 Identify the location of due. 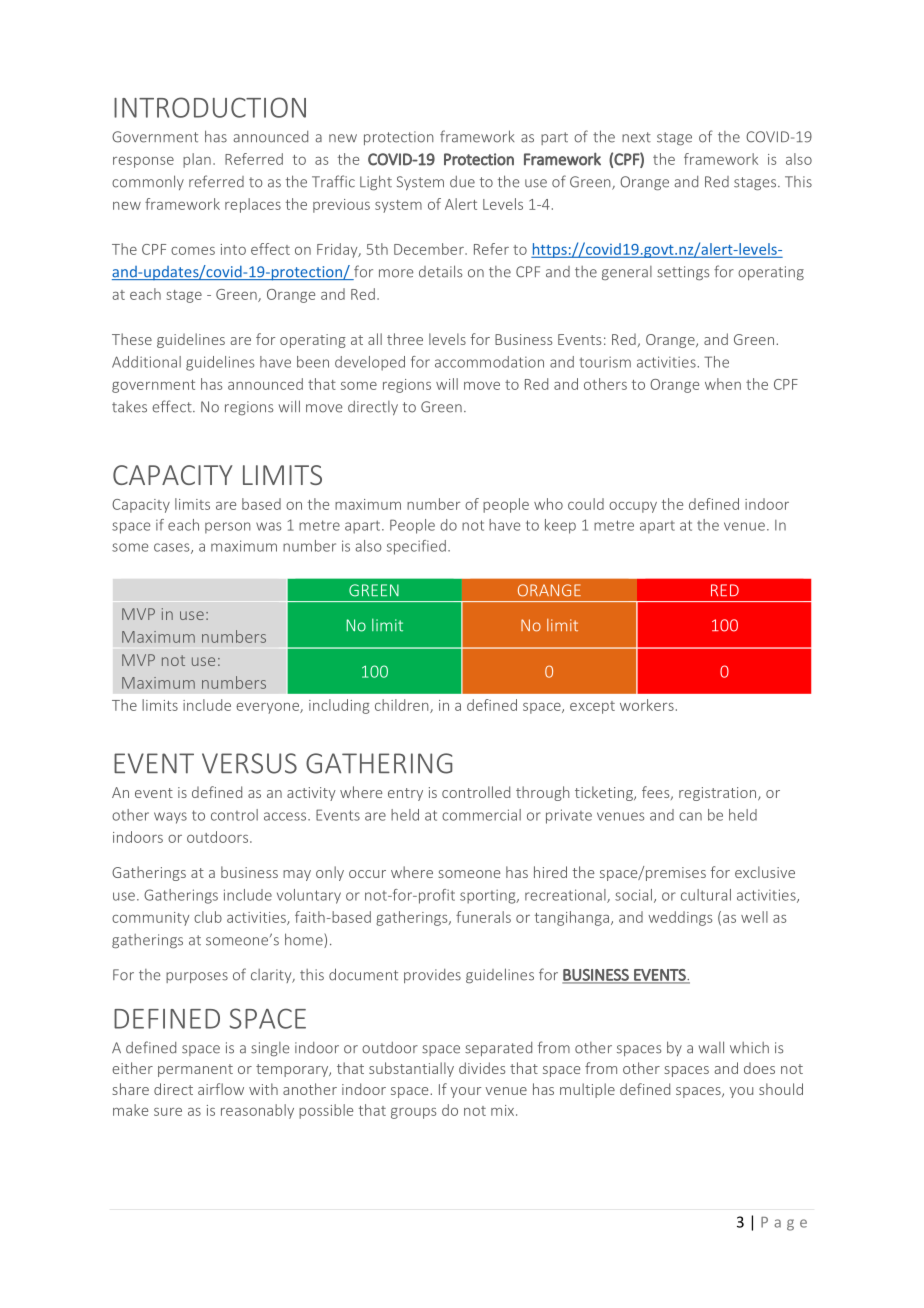
(462, 182).
